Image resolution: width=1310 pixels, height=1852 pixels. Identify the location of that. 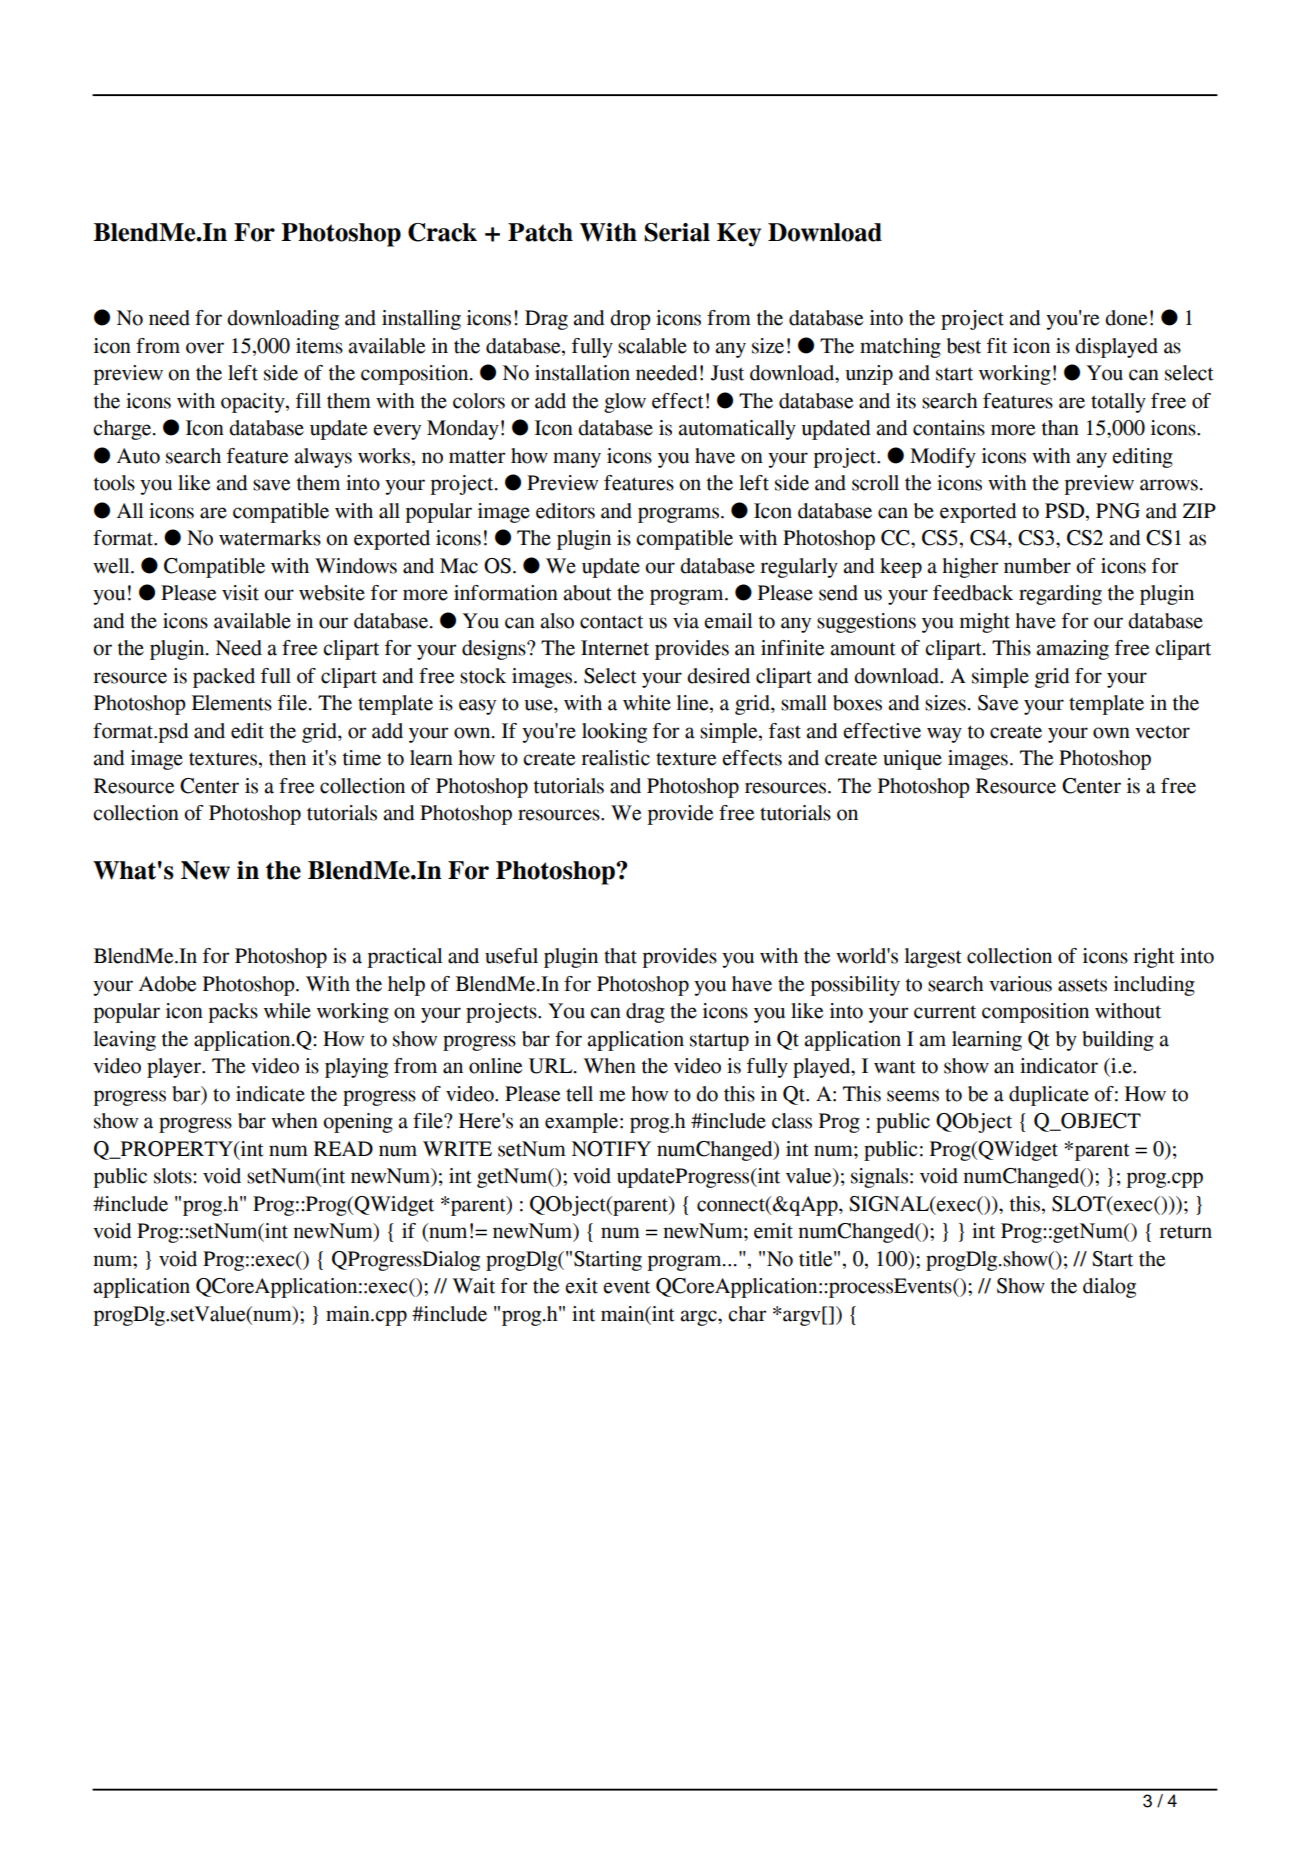
(620, 956).
